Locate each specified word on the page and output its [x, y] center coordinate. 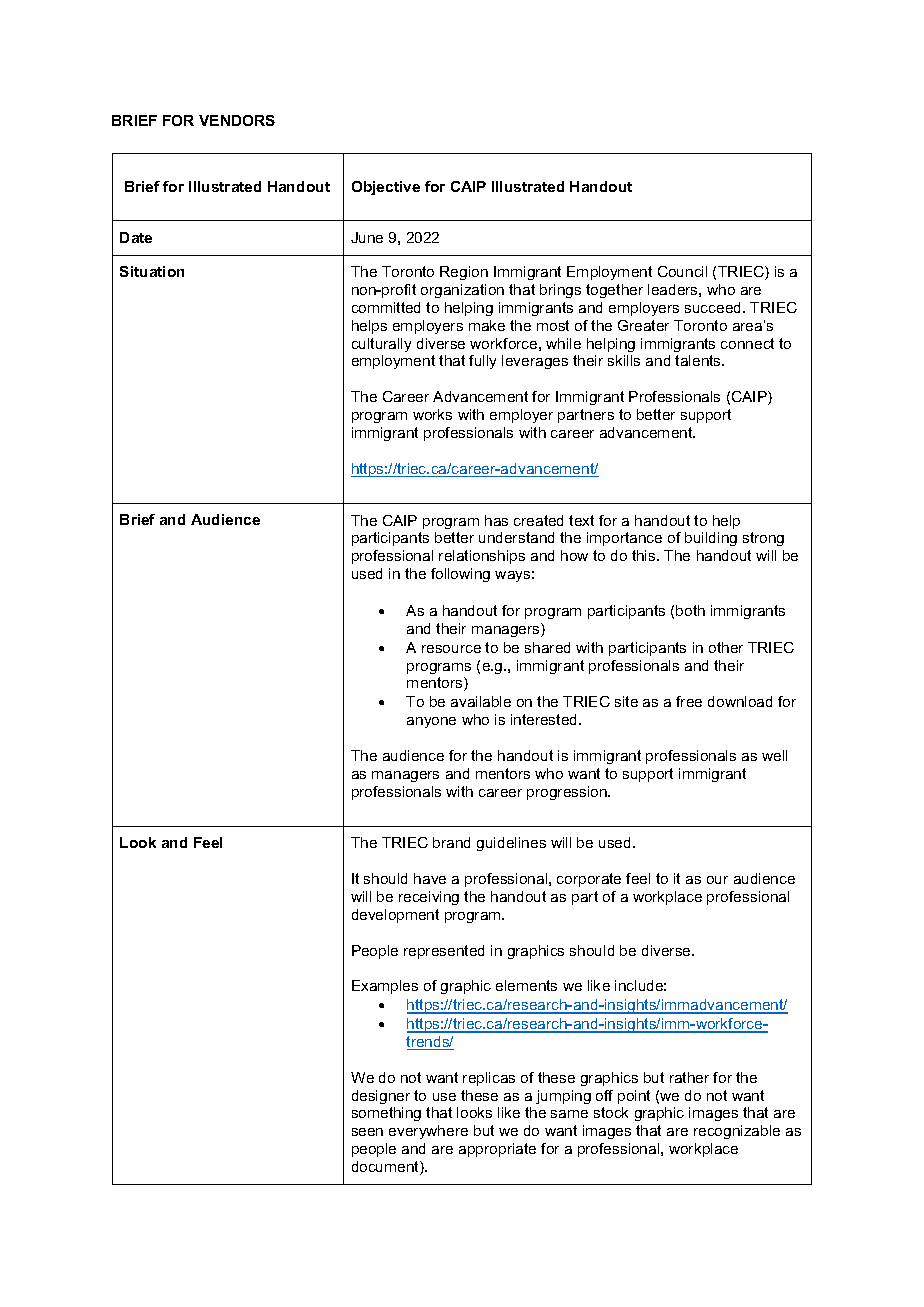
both [690, 610]
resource [451, 649]
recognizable [737, 1132]
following [460, 575]
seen [367, 1132]
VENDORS [237, 120]
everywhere [428, 1132]
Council [682, 271]
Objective [386, 188]
